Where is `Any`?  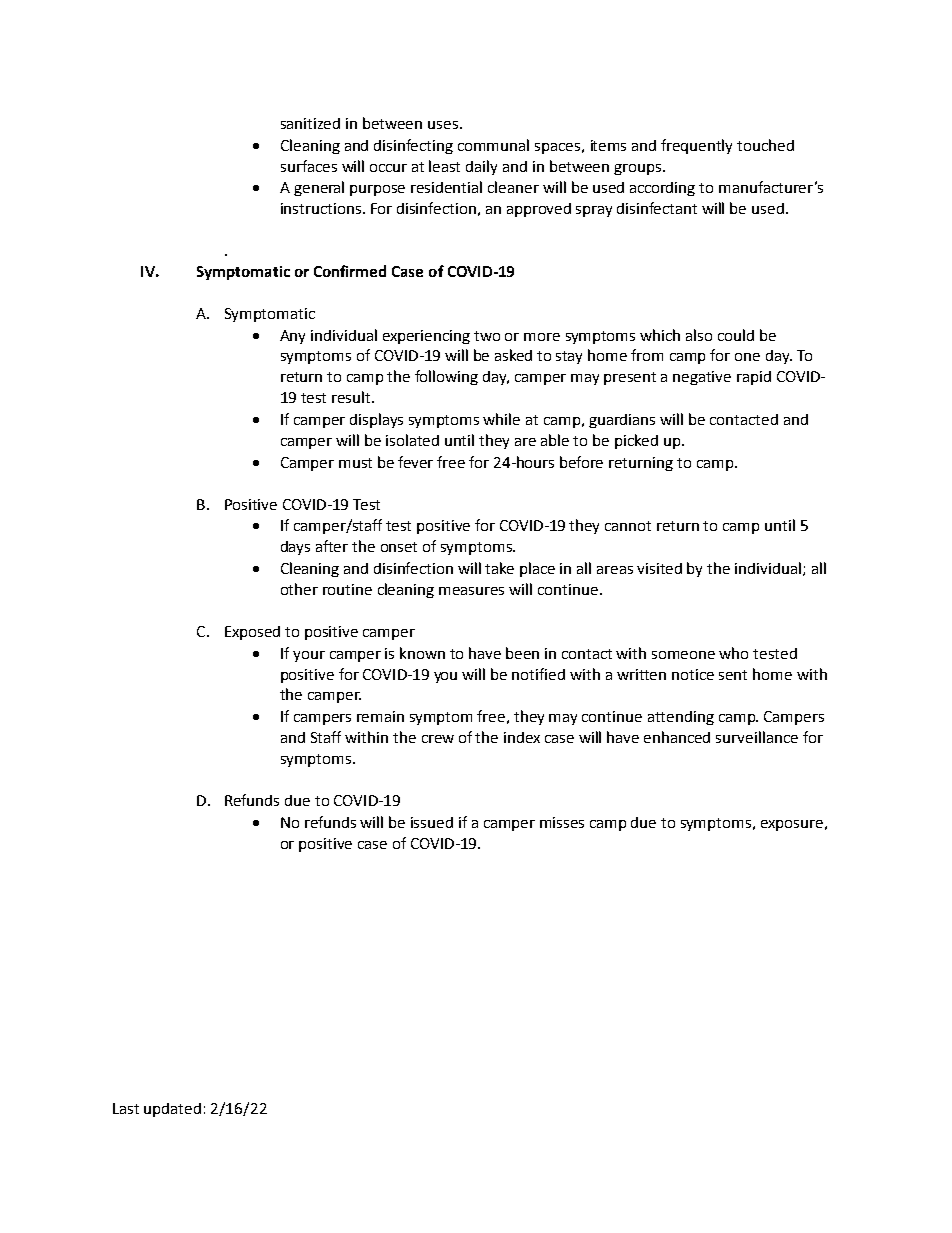 Any is located at coordinates (292, 337).
